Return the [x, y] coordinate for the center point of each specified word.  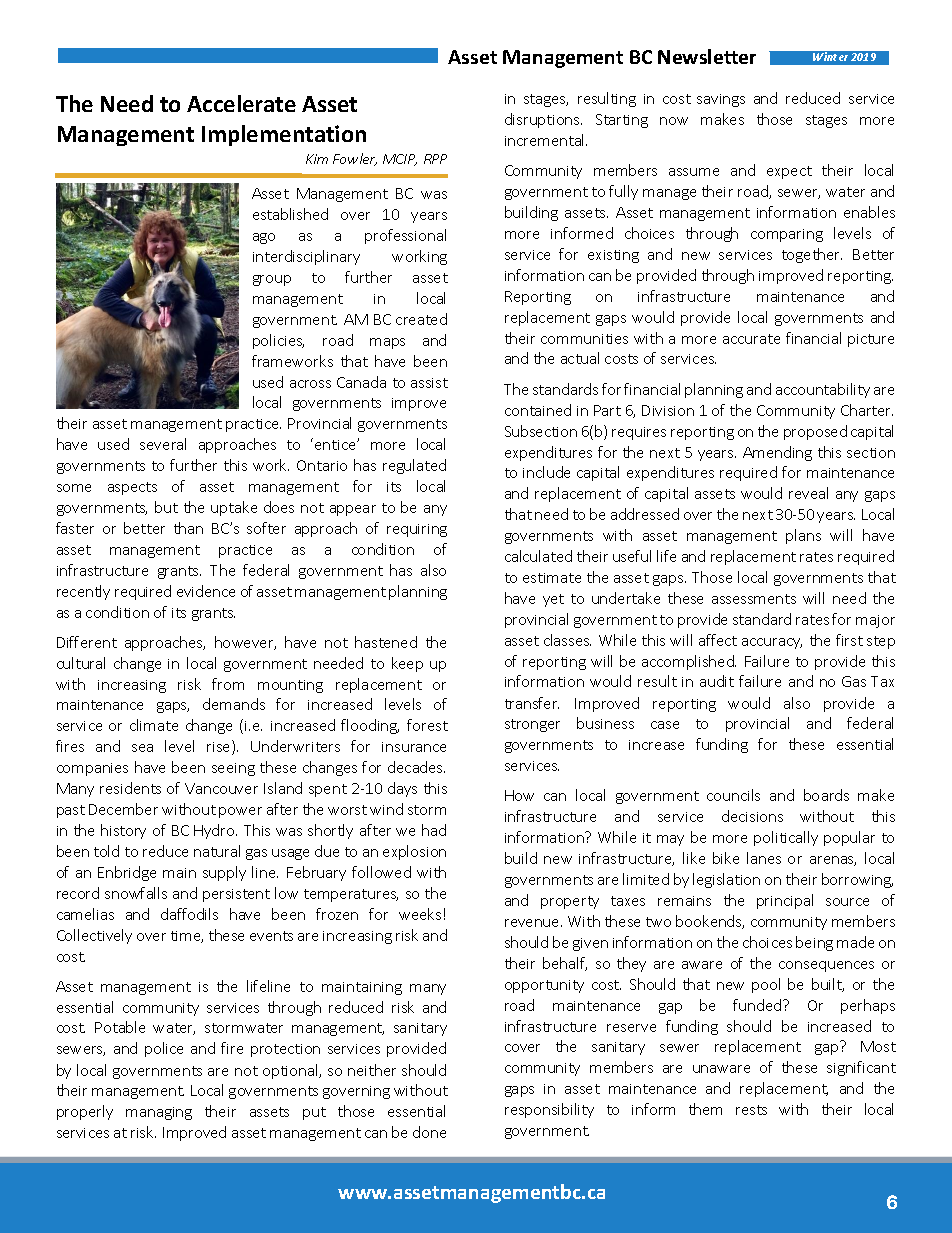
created [421, 319]
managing [159, 1113]
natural [217, 851]
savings [721, 100]
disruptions [543, 120]
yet [553, 600]
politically [786, 838]
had [434, 830]
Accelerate [241, 103]
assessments [754, 599]
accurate [751, 339]
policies [278, 341]
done [429, 1132]
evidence [206, 591]
